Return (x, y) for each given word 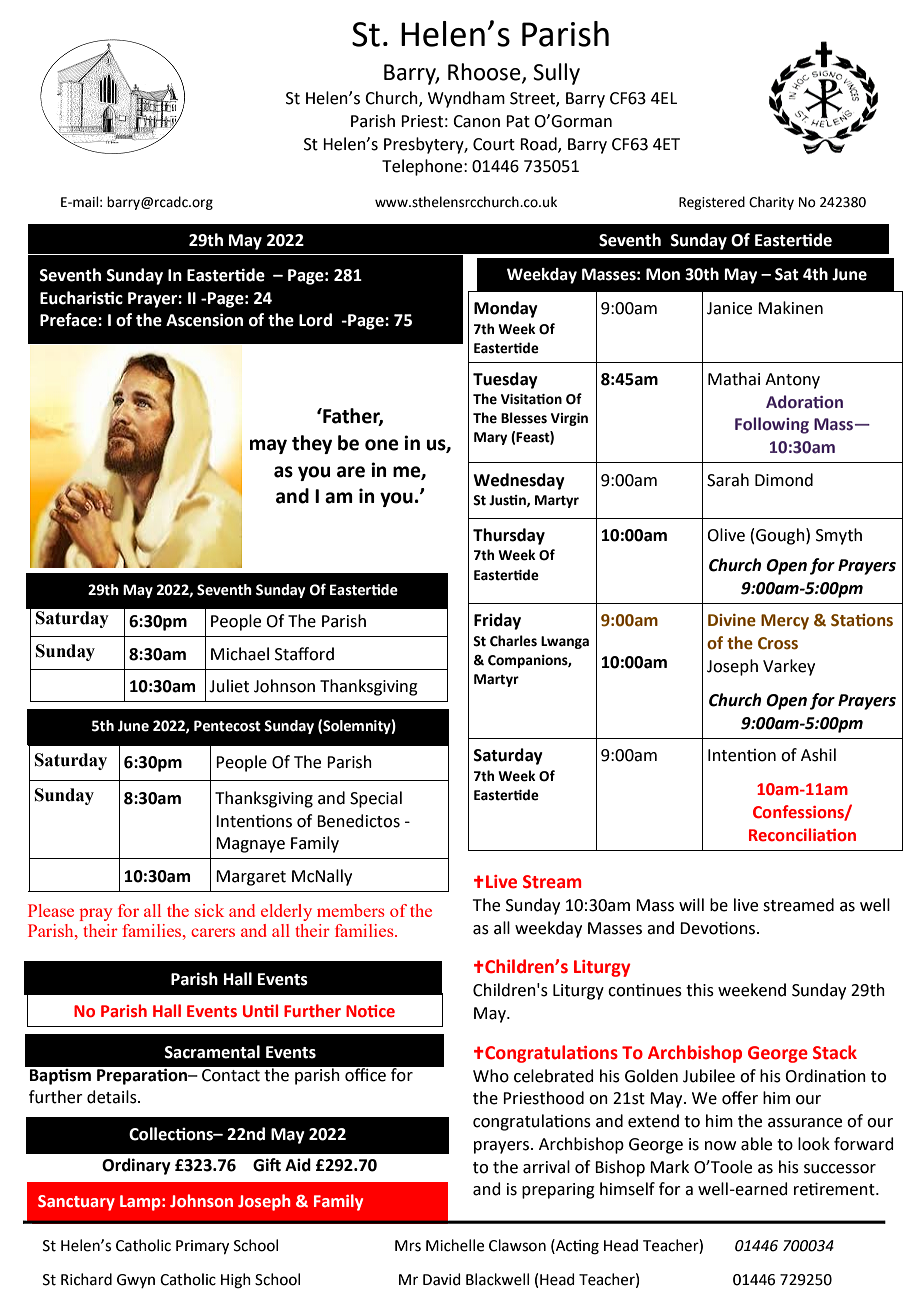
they (312, 444)
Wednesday (519, 481)
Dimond (784, 480)
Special (376, 799)
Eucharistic (81, 298)
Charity (771, 203)
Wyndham (466, 99)
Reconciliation (802, 835)
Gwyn (136, 1281)
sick (209, 910)
